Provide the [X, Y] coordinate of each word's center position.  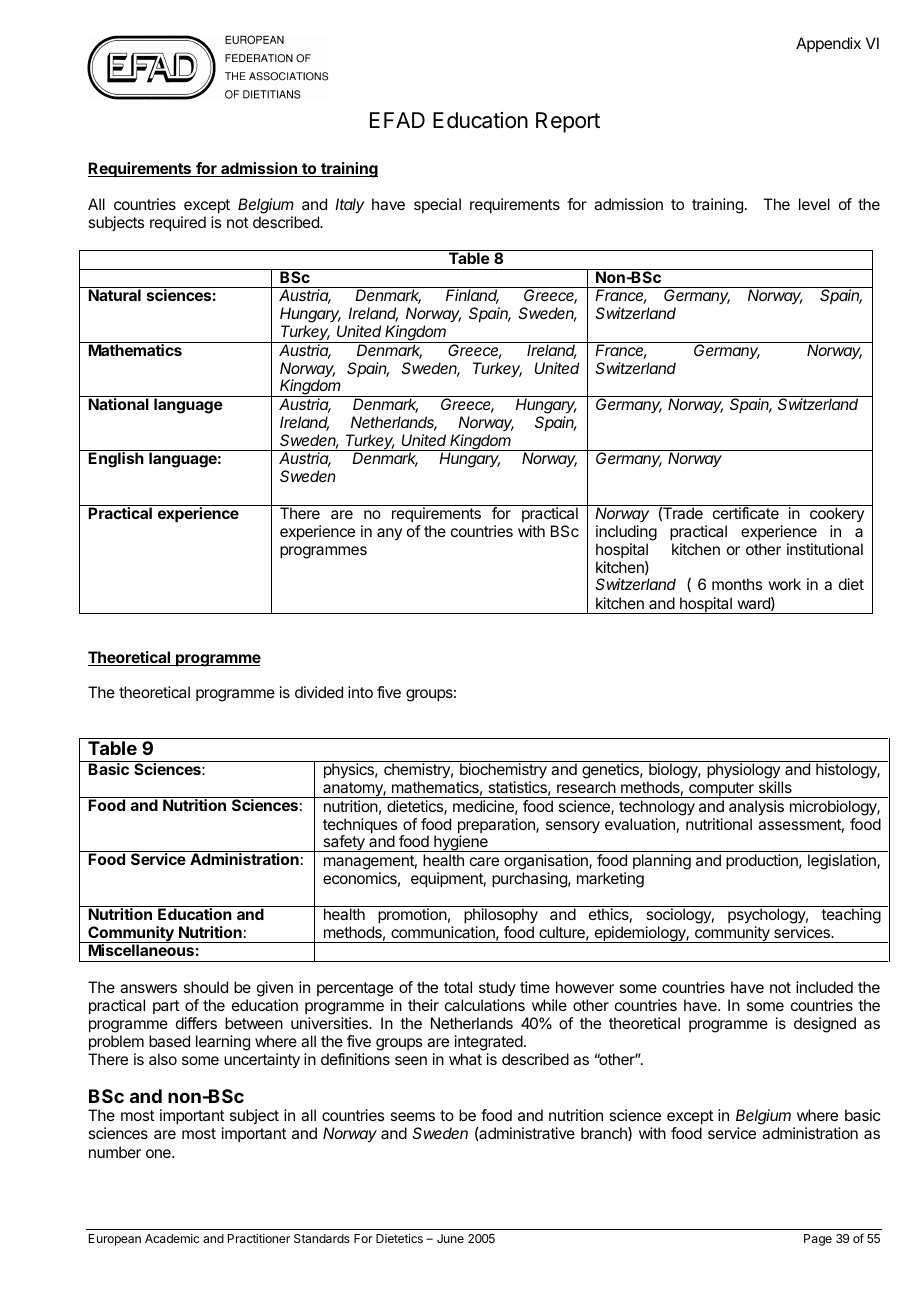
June [450, 1238]
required [178, 224]
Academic [172, 1238]
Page [818, 1240]
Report [568, 122]
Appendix [828, 44]
